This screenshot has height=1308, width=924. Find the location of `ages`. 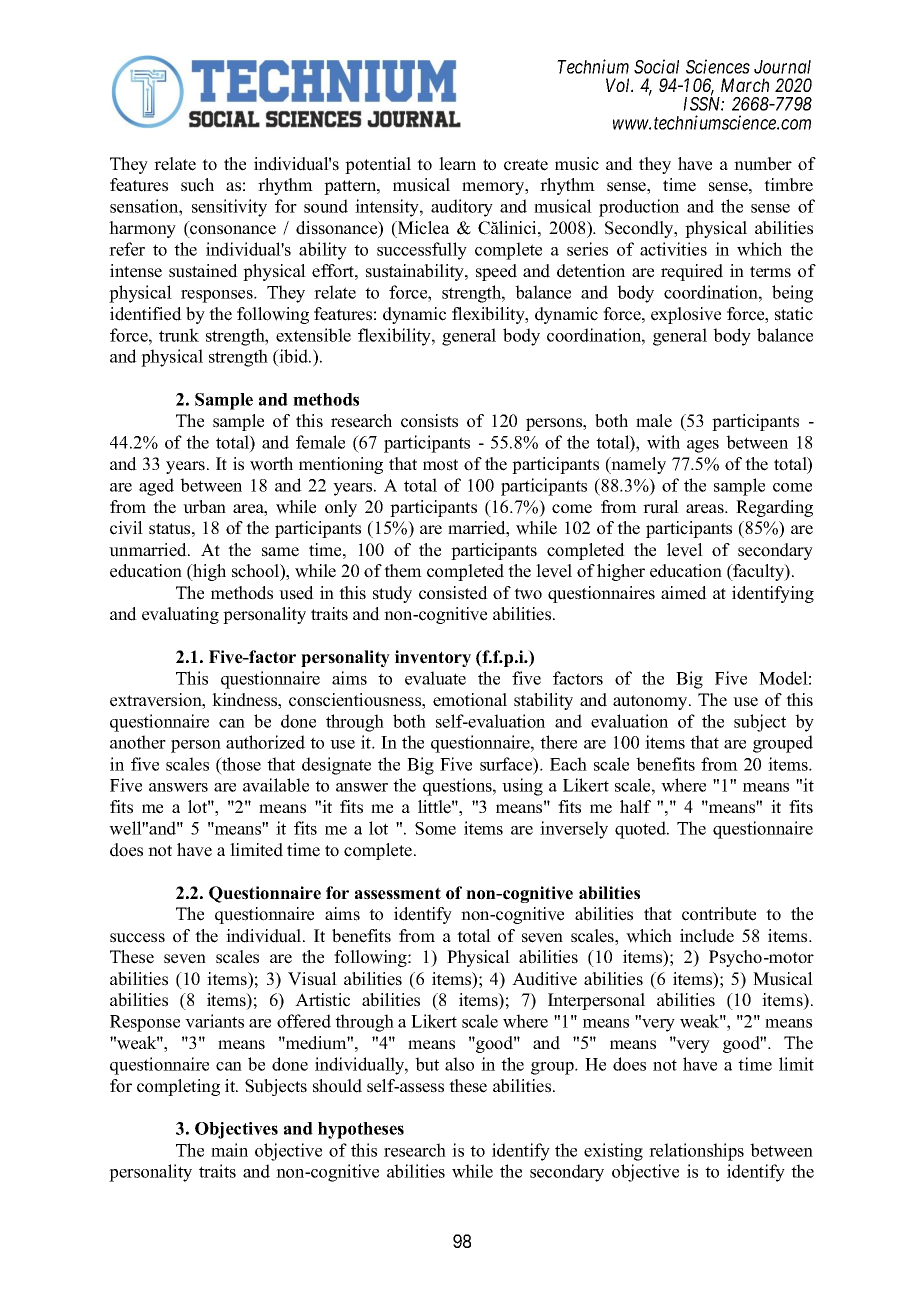

ages is located at coordinates (703, 446).
